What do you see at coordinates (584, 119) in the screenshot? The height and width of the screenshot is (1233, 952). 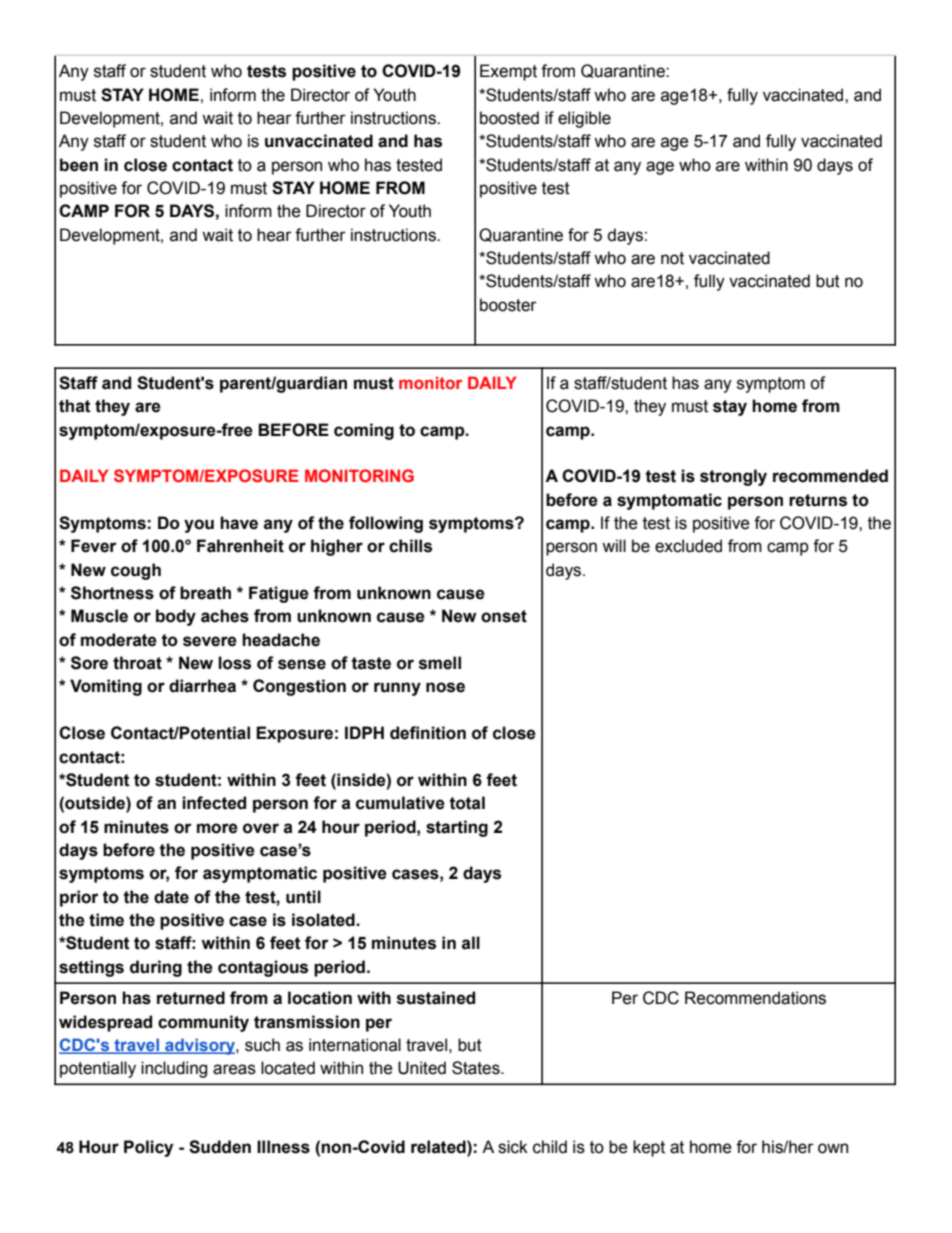 I see `eligible` at bounding box center [584, 119].
